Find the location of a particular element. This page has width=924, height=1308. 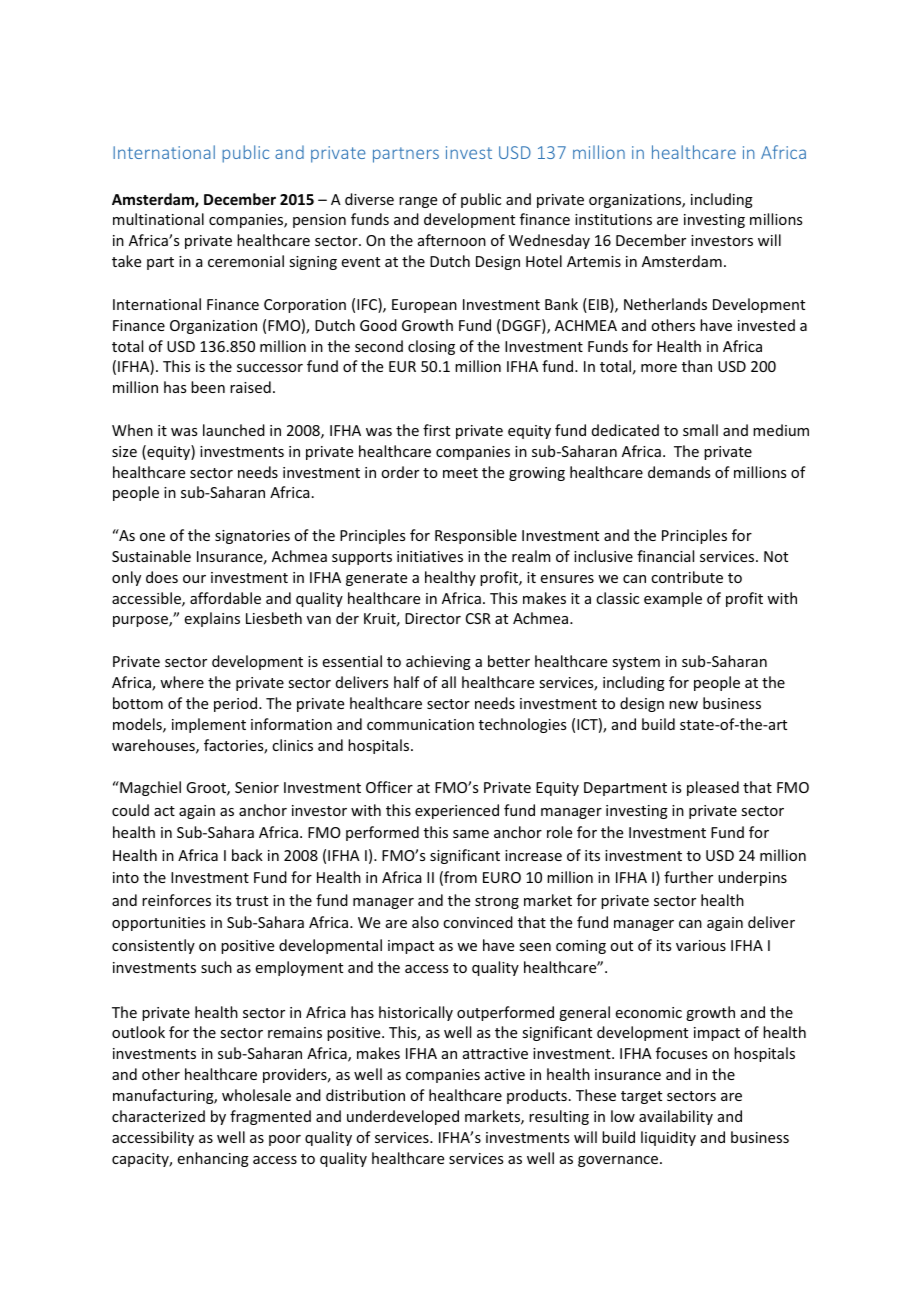

availability is located at coordinates (676, 1117).
